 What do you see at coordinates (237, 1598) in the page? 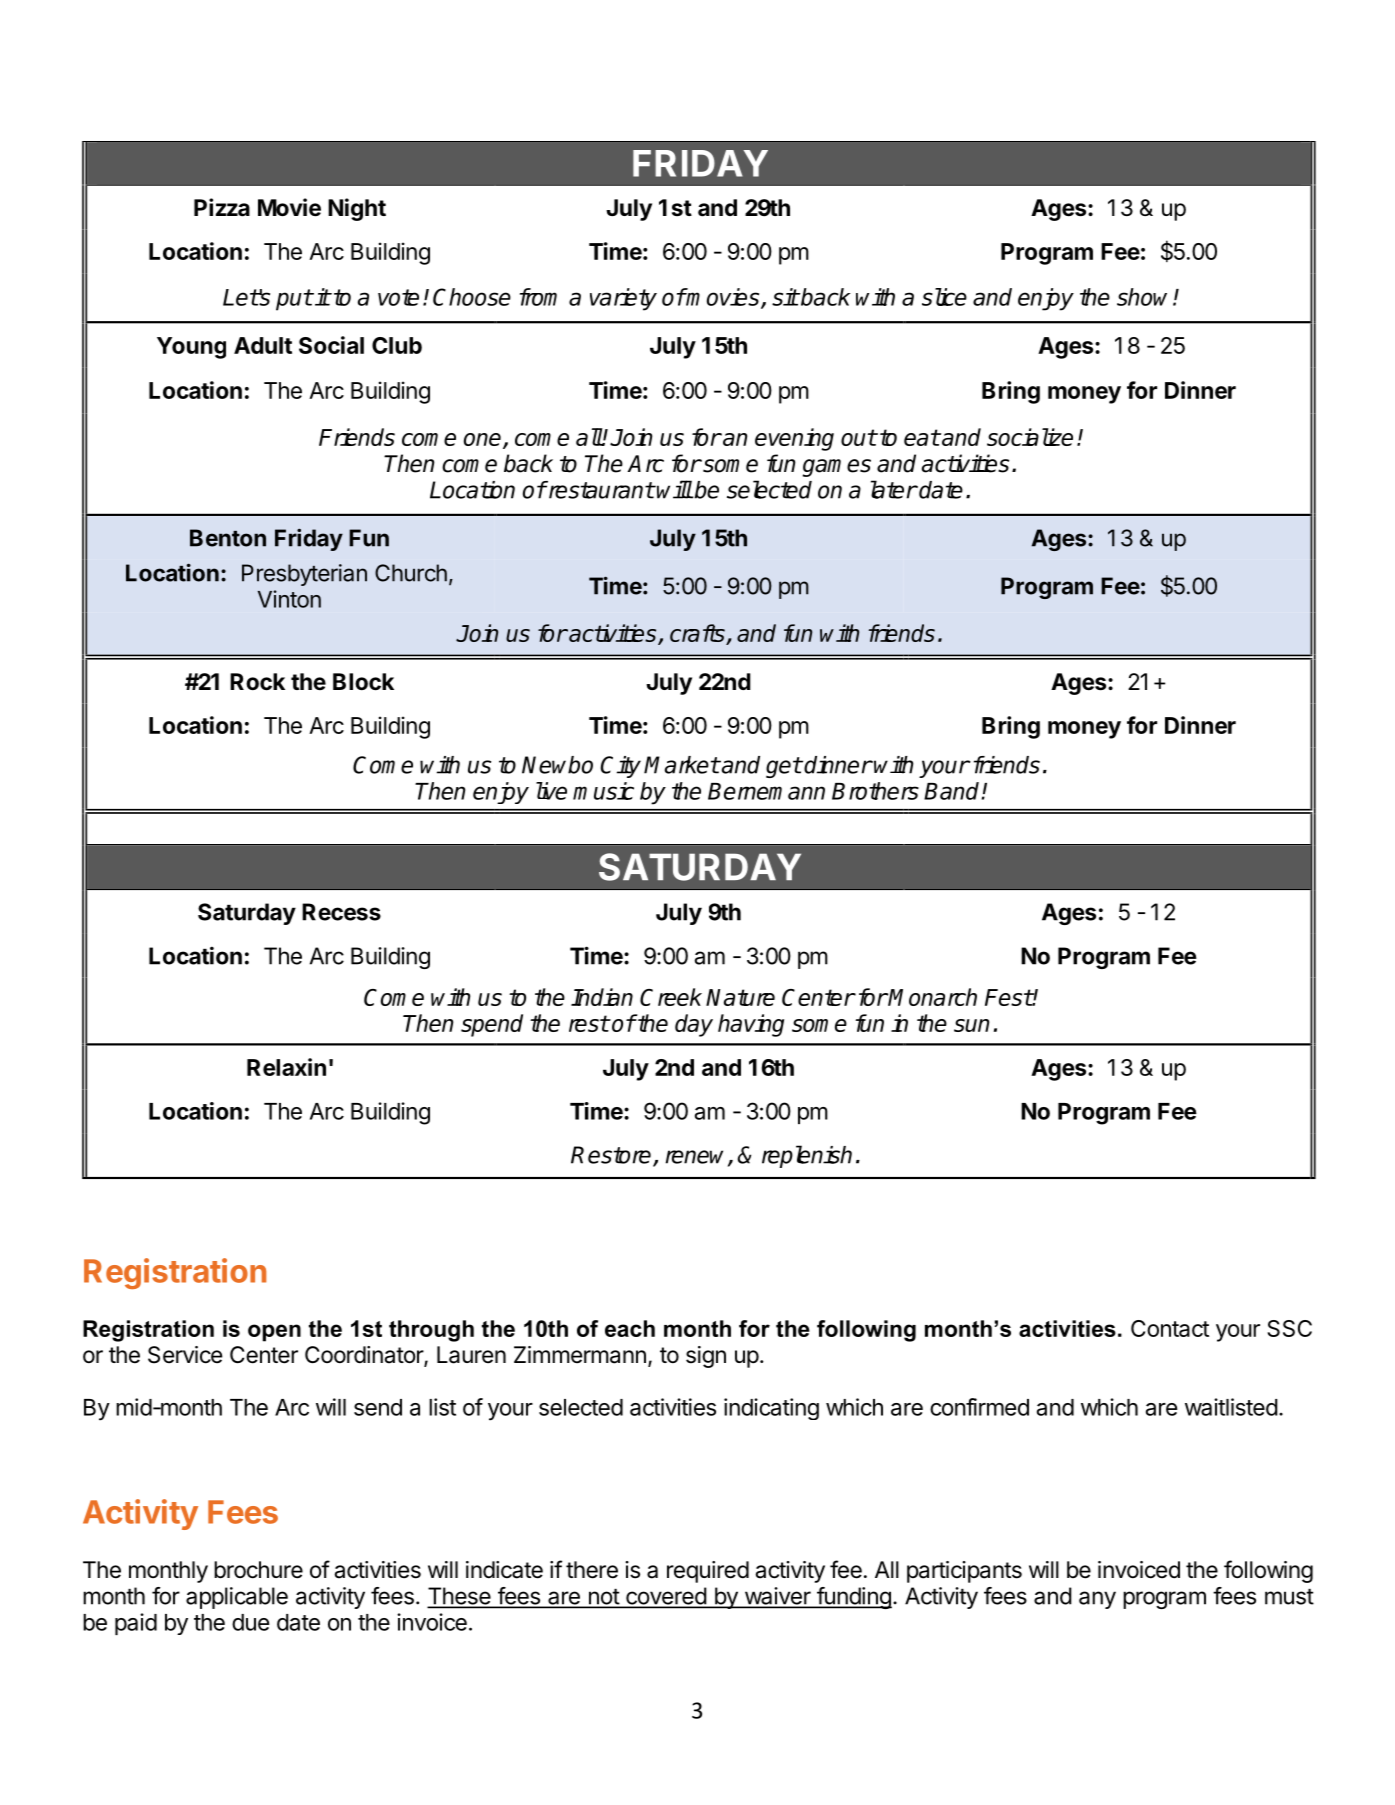
I see `applicable` at bounding box center [237, 1598].
